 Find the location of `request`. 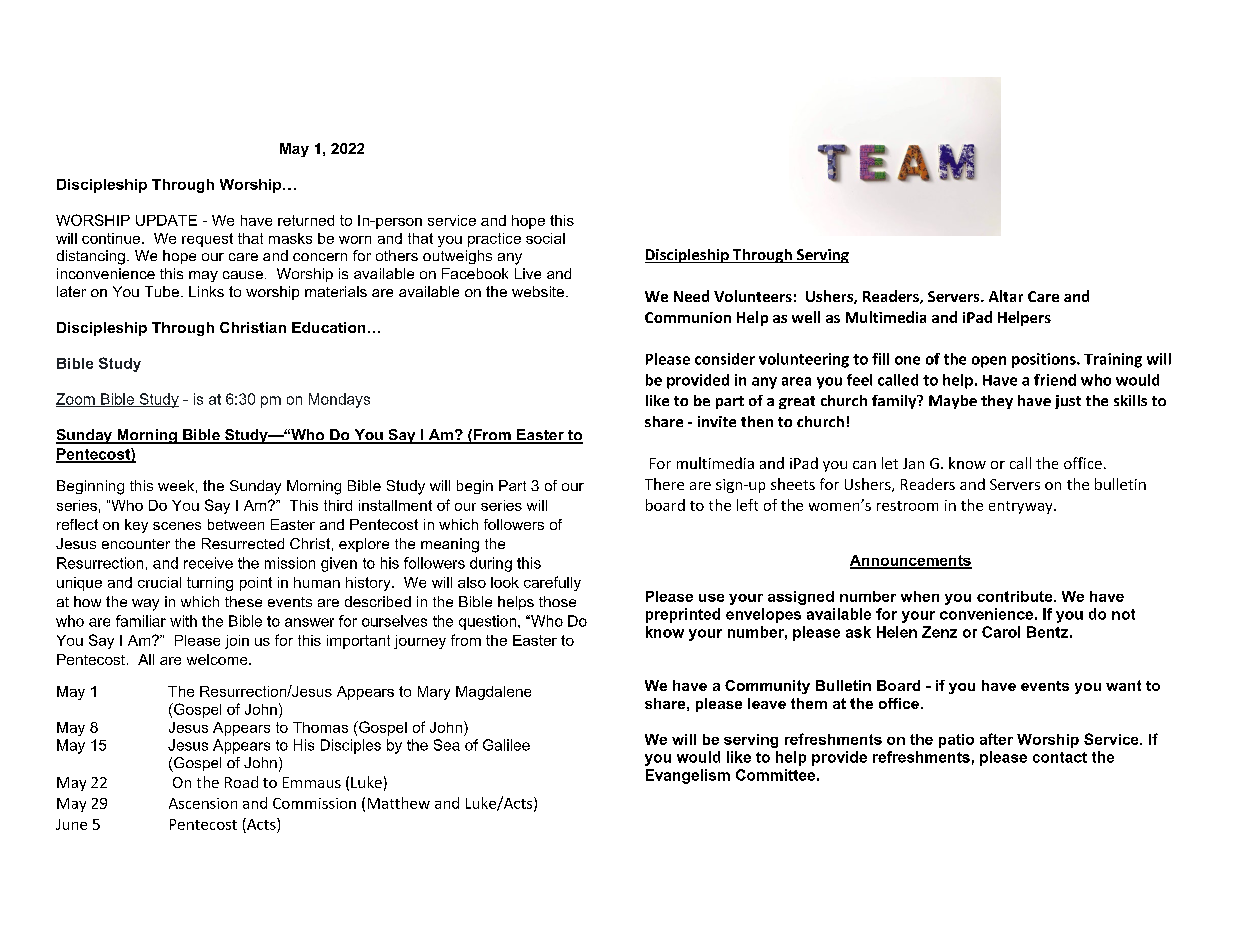

request is located at coordinates (207, 240).
